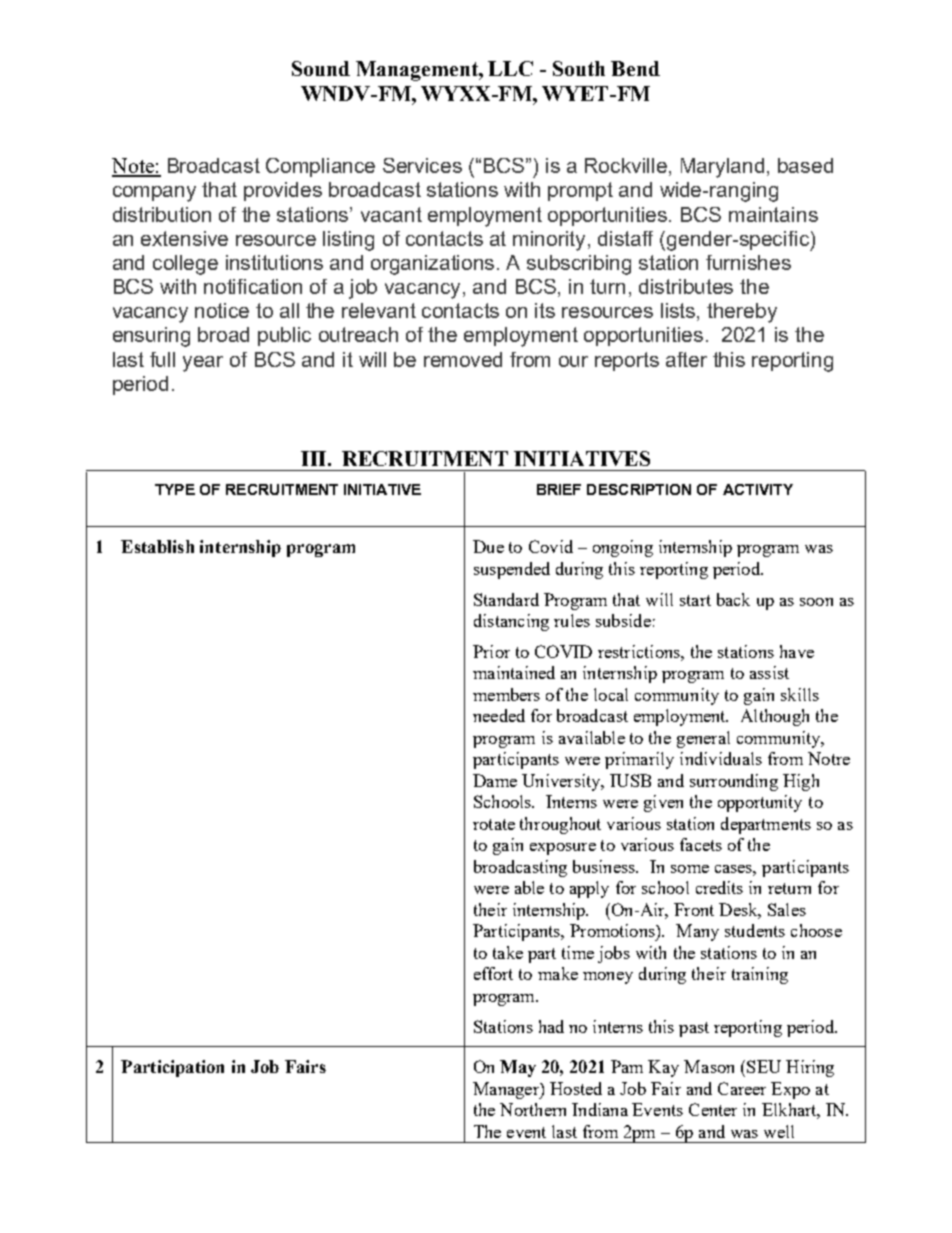 This document has height=1233, width=952. What do you see at coordinates (321, 68) in the document?
I see `Sound` at bounding box center [321, 68].
